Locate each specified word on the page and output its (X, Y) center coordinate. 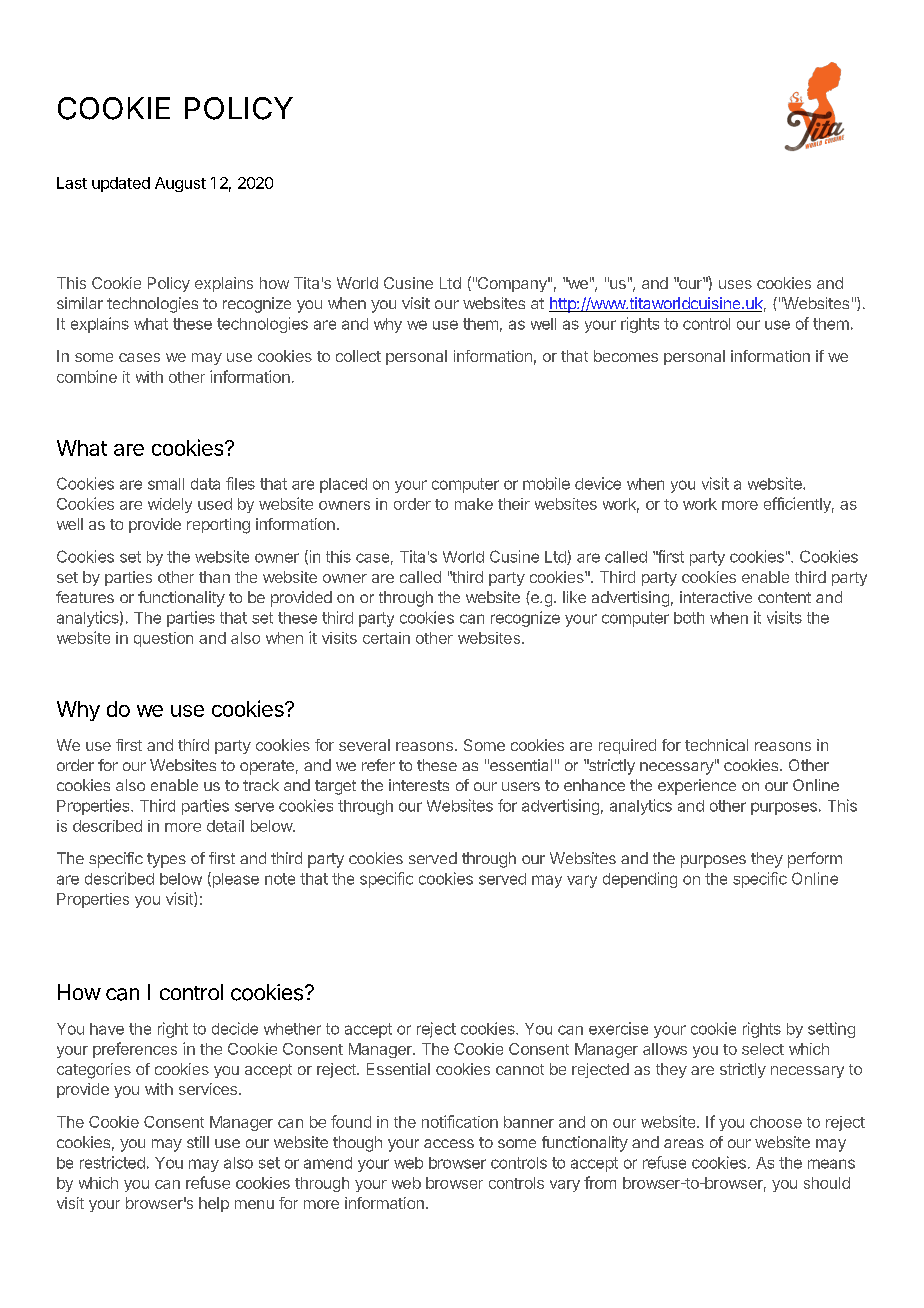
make (474, 504)
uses (735, 284)
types (166, 860)
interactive (716, 597)
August (180, 184)
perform (815, 860)
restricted (112, 1162)
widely (170, 505)
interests (419, 785)
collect (358, 356)
